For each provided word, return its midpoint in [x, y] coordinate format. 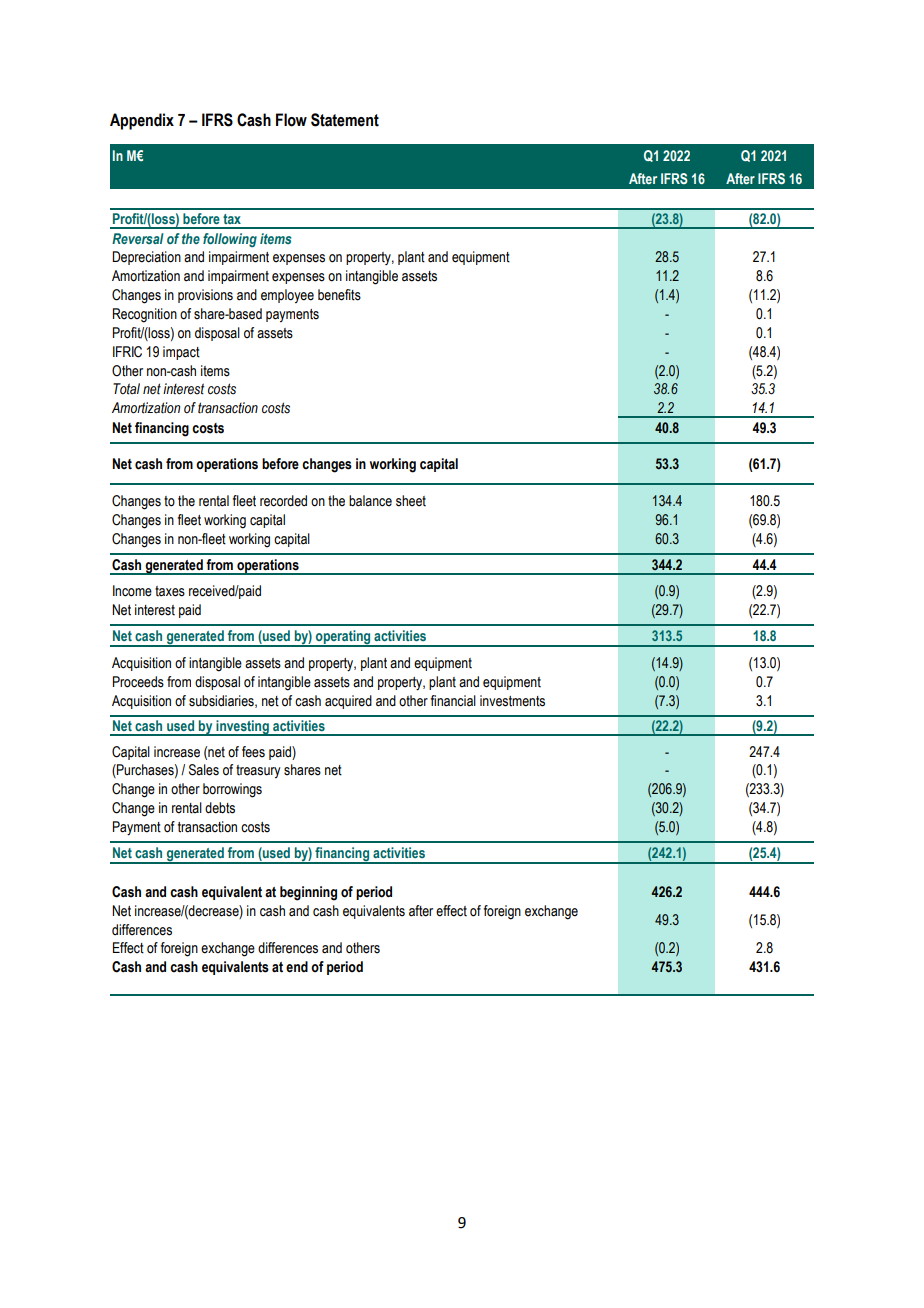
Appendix [142, 121]
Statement [345, 120]
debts [220, 808]
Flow [291, 120]
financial [453, 701]
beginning [308, 893]
